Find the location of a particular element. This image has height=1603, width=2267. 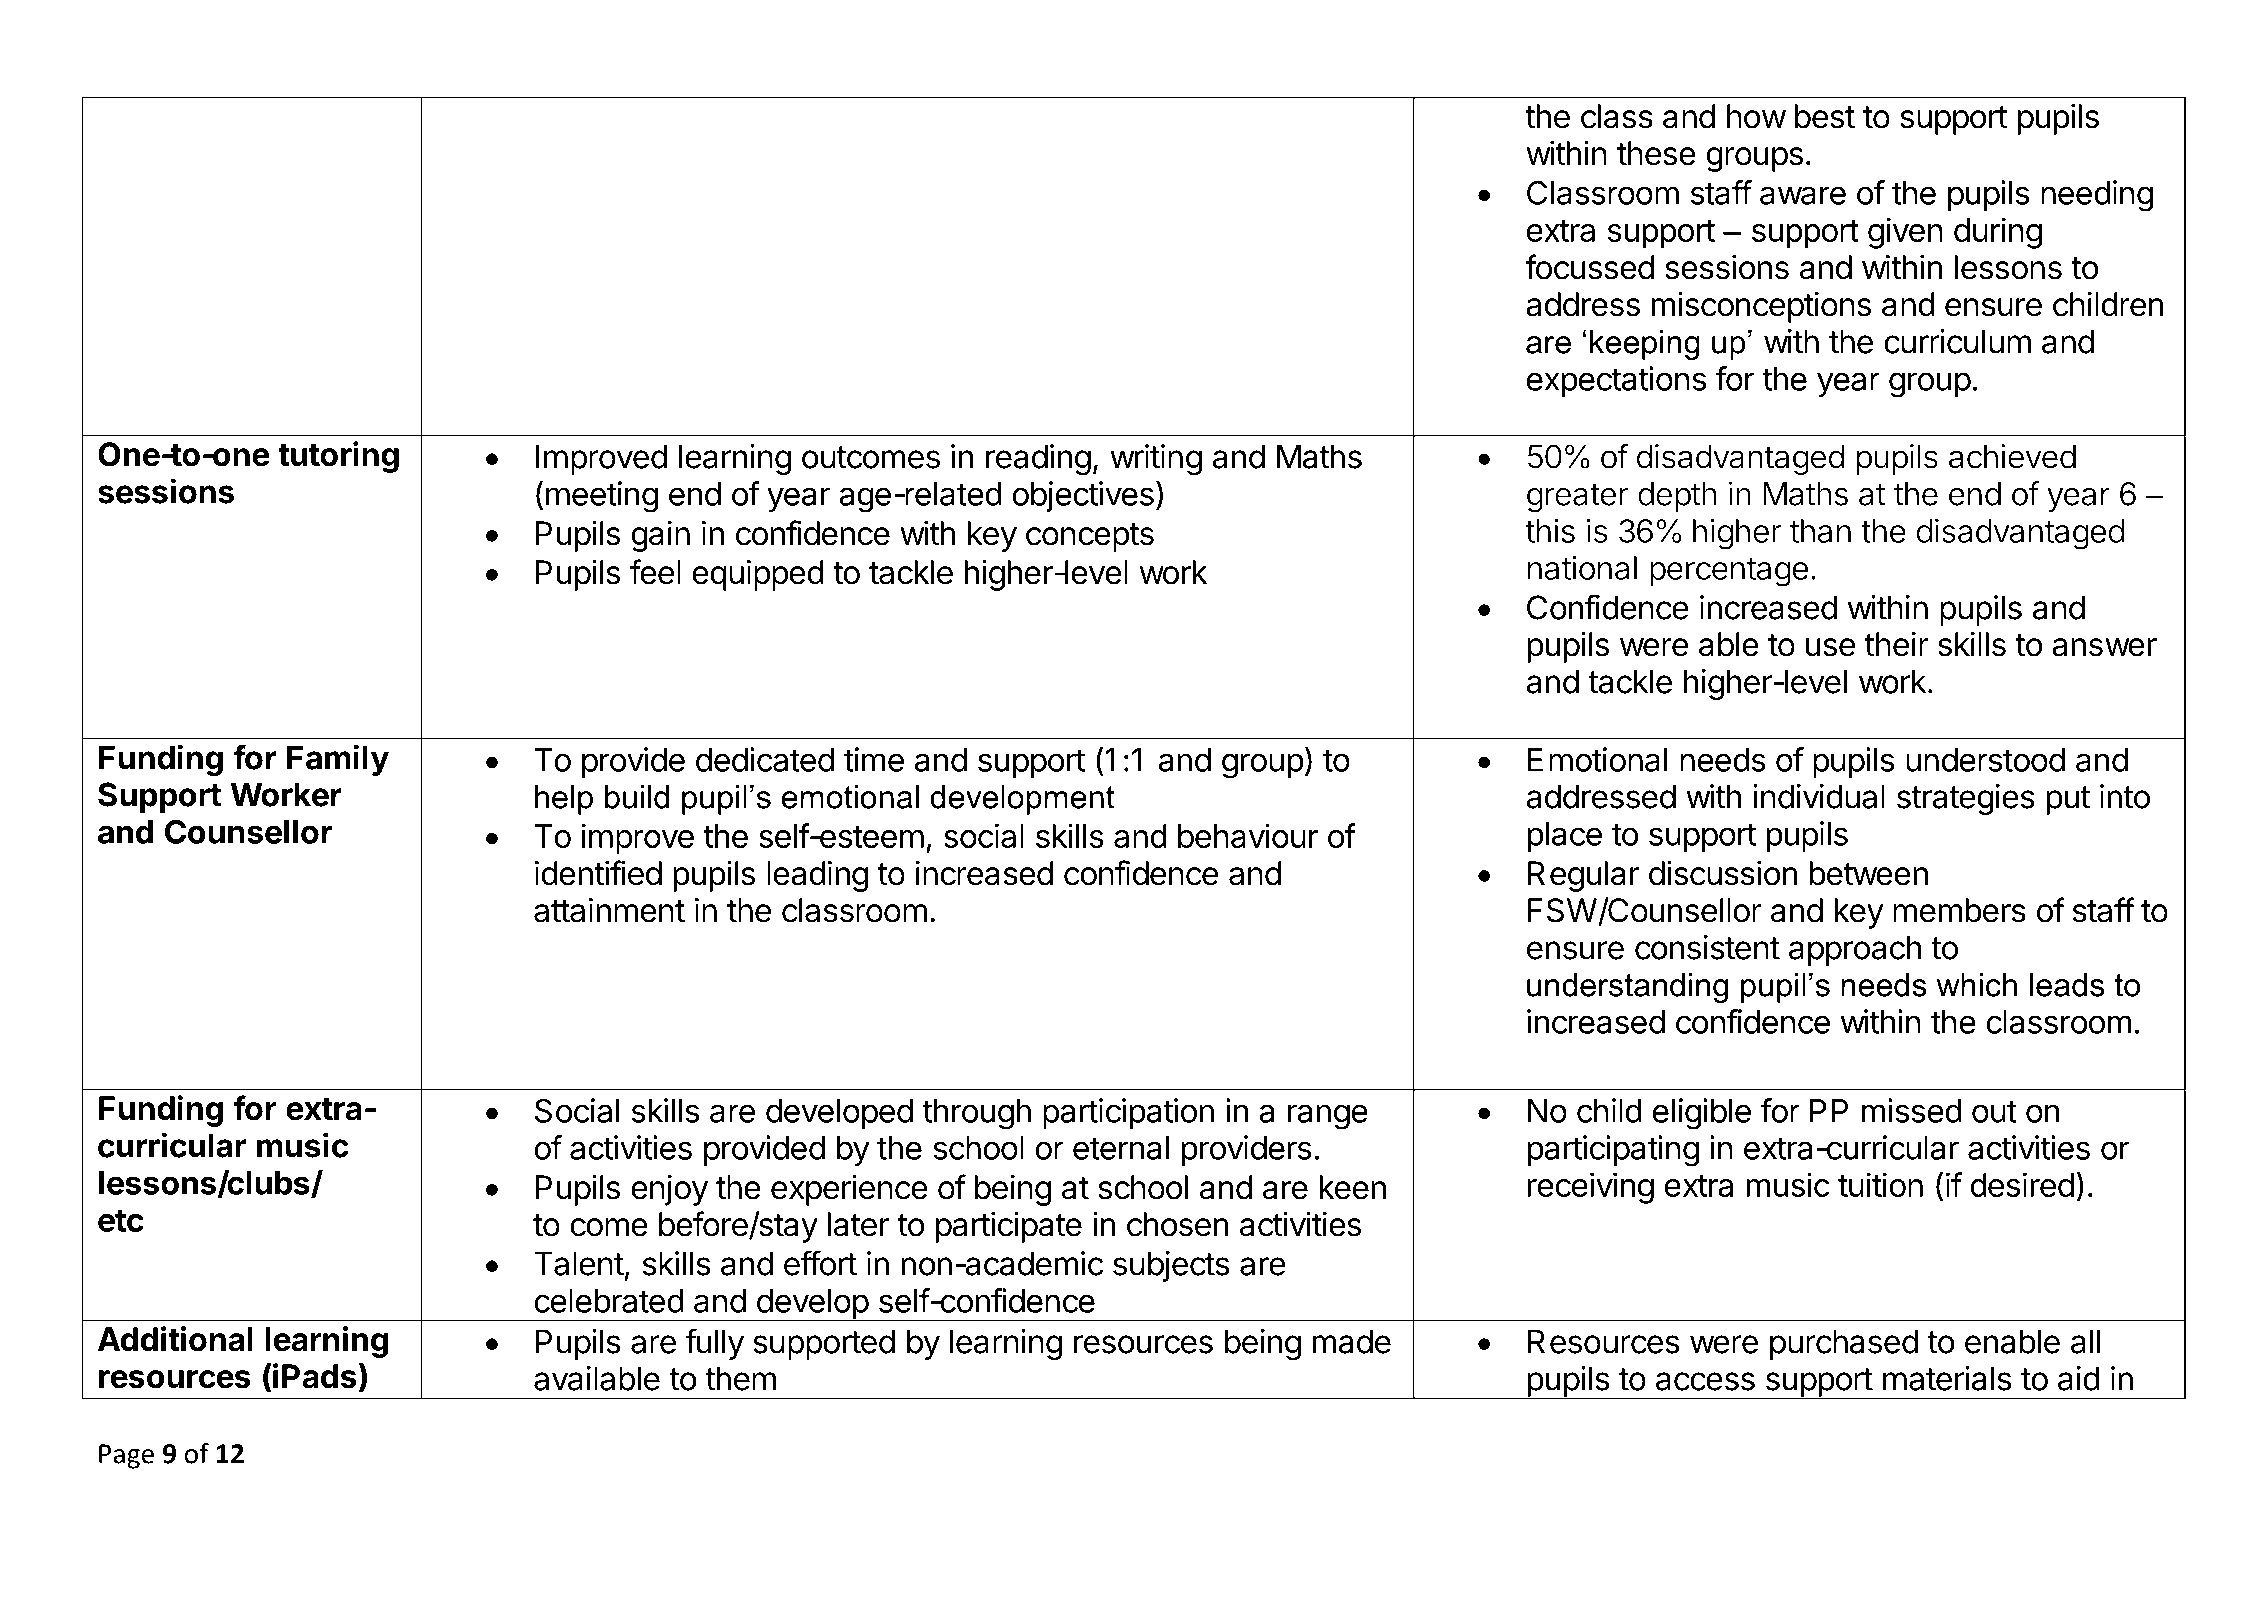

Page is located at coordinates (126, 1456).
